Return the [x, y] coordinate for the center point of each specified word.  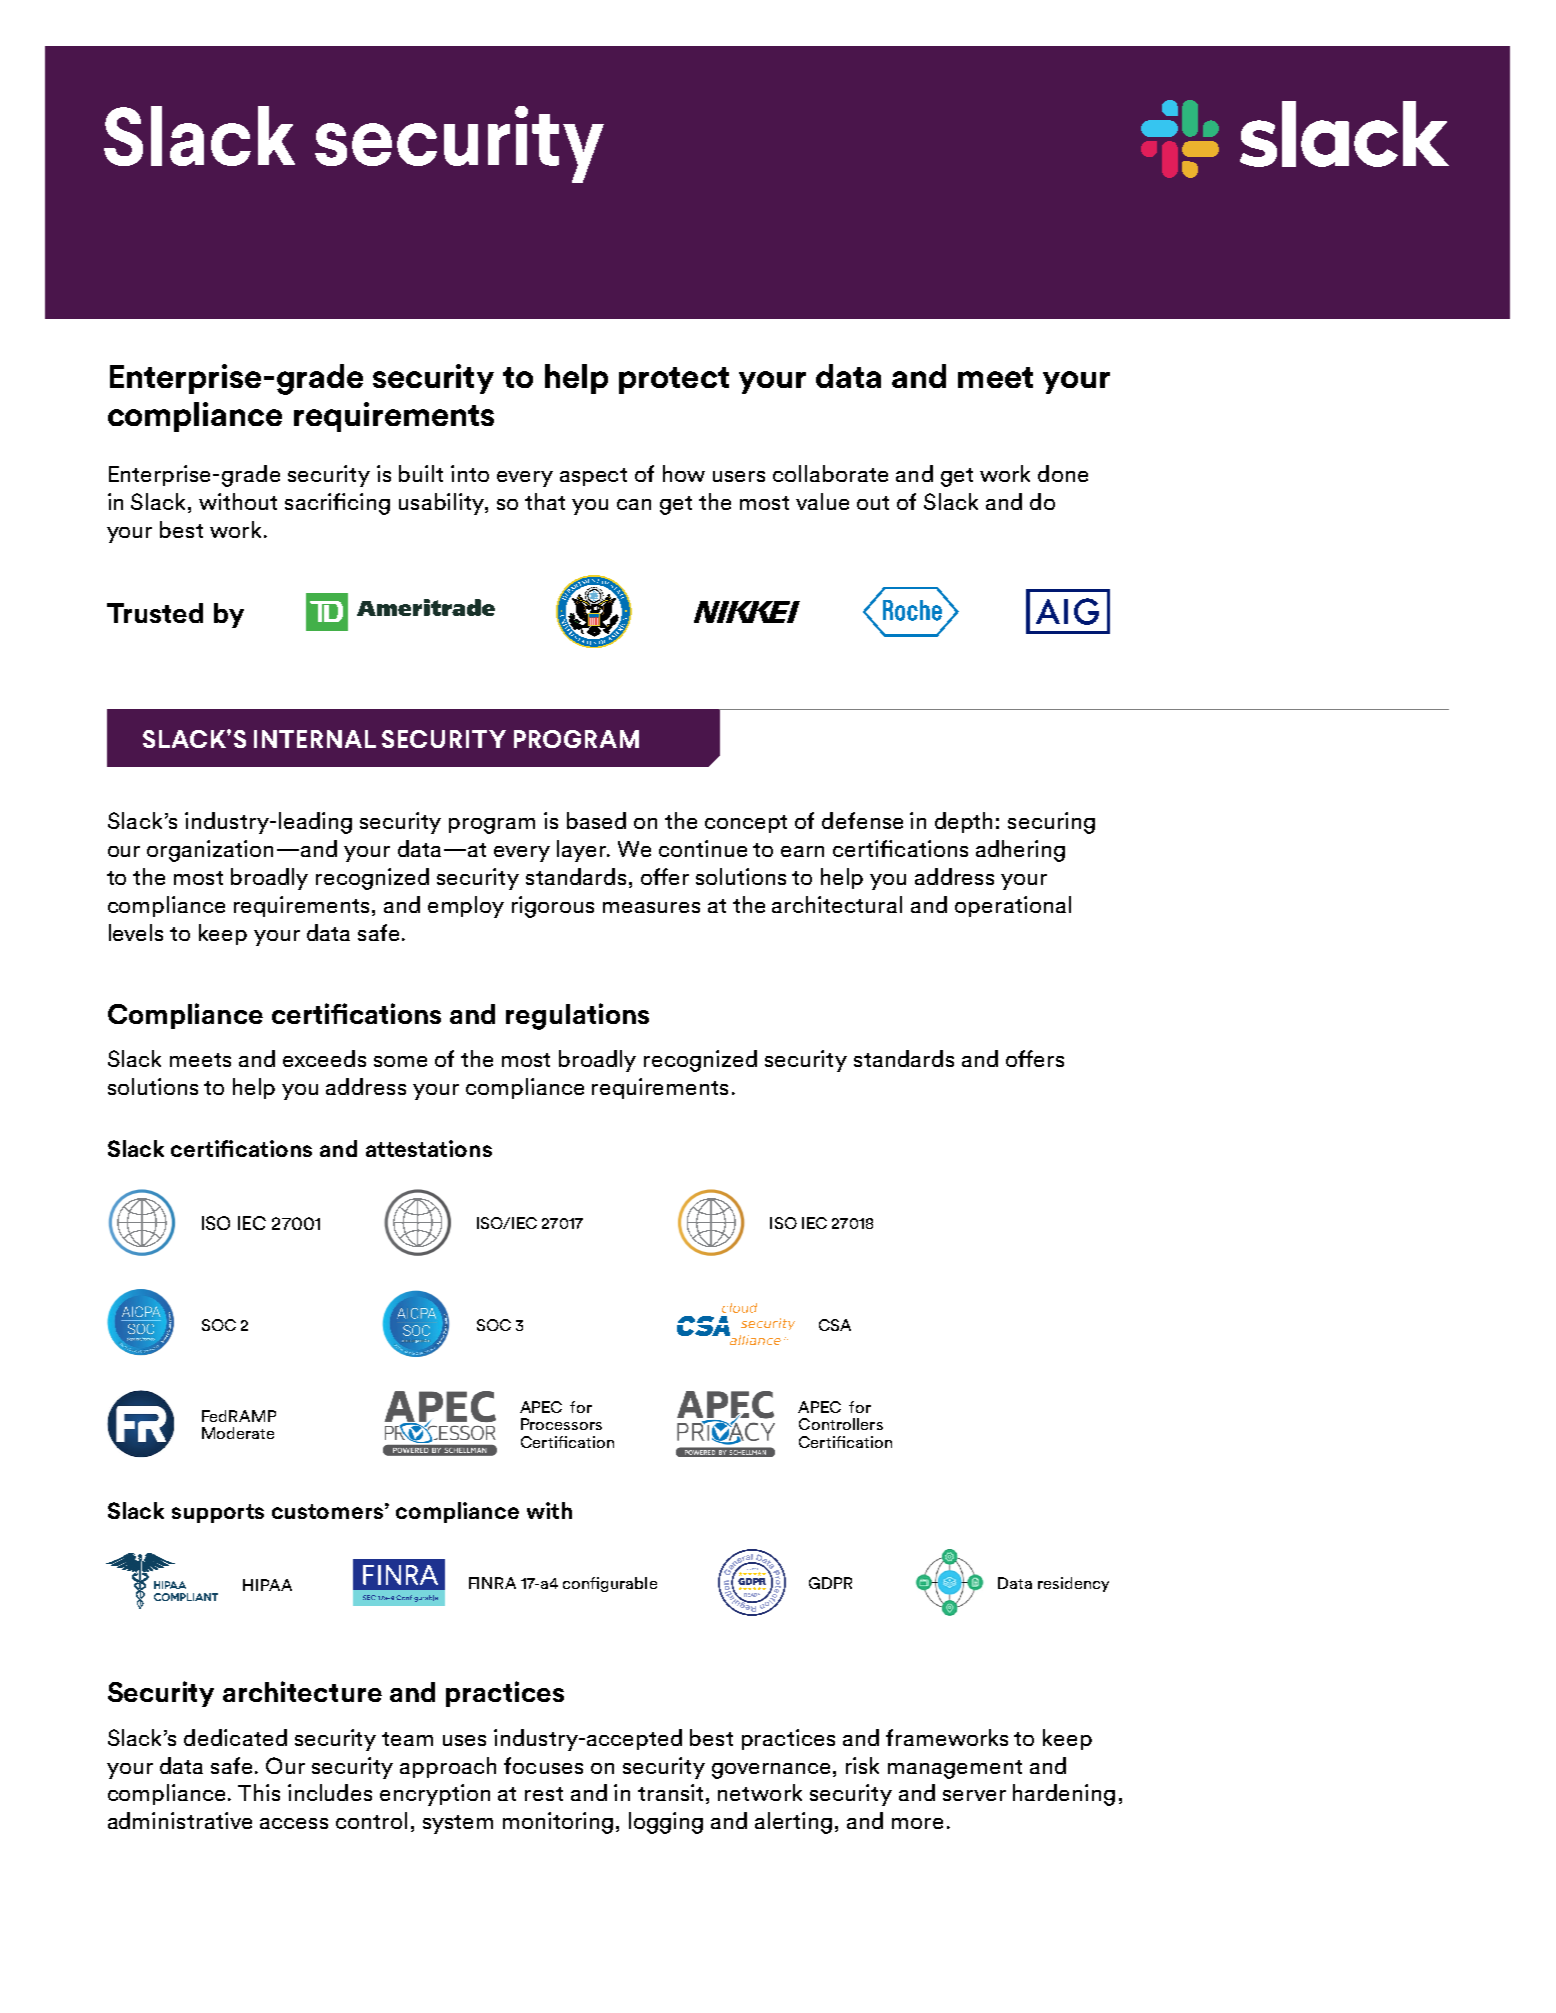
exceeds [324, 1058]
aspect [593, 477]
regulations [577, 1016]
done [1063, 473]
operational [1013, 906]
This [259, 1792]
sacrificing [337, 504]
